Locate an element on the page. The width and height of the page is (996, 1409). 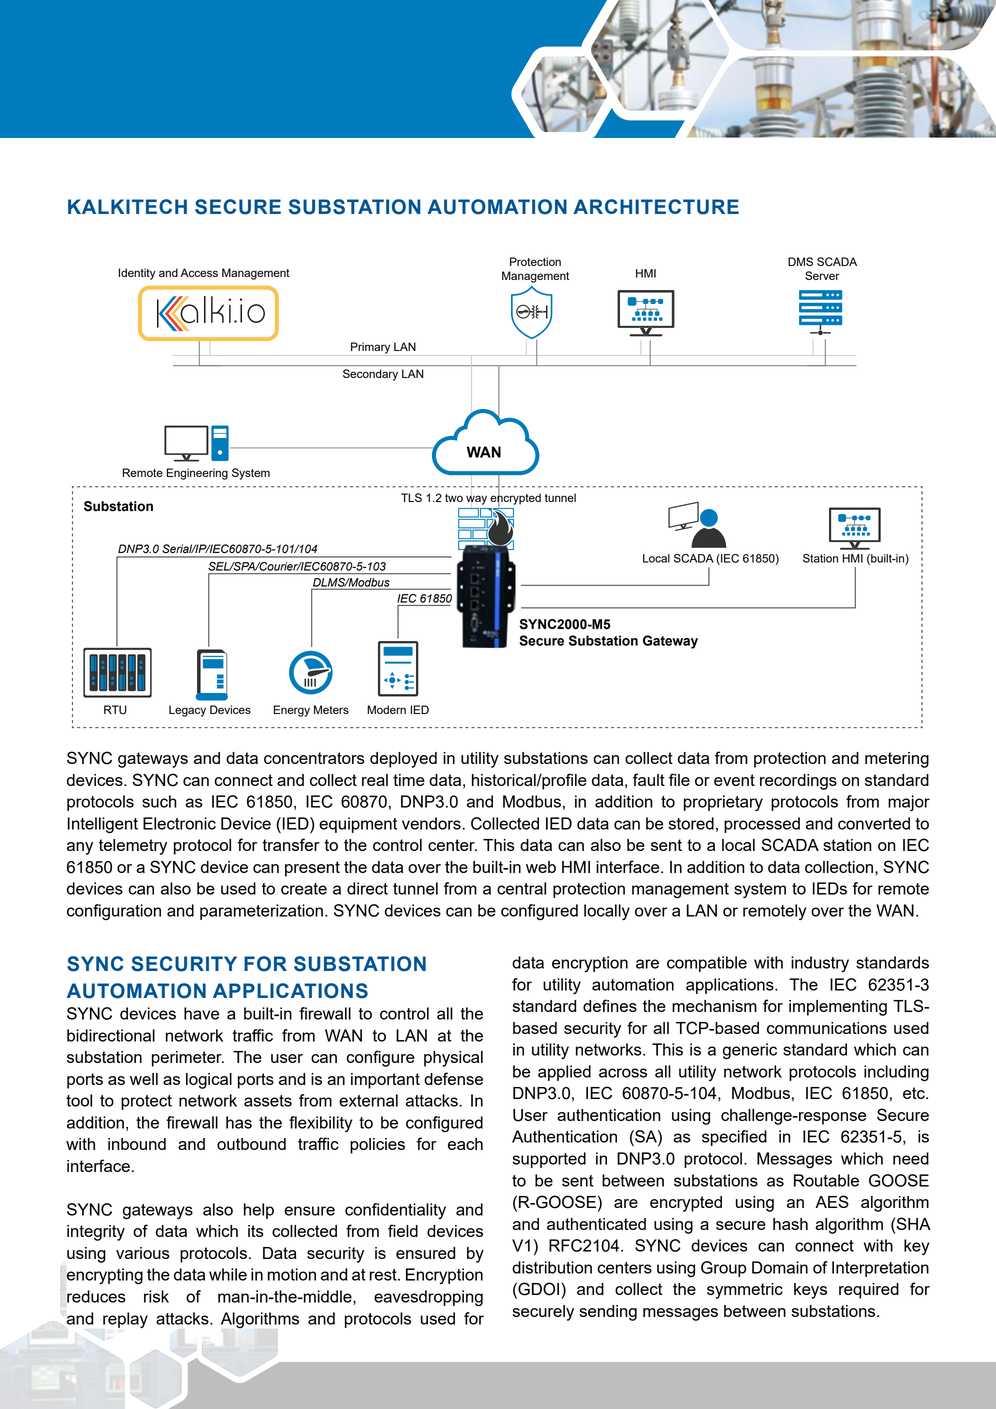
communications is located at coordinates (827, 1028).
